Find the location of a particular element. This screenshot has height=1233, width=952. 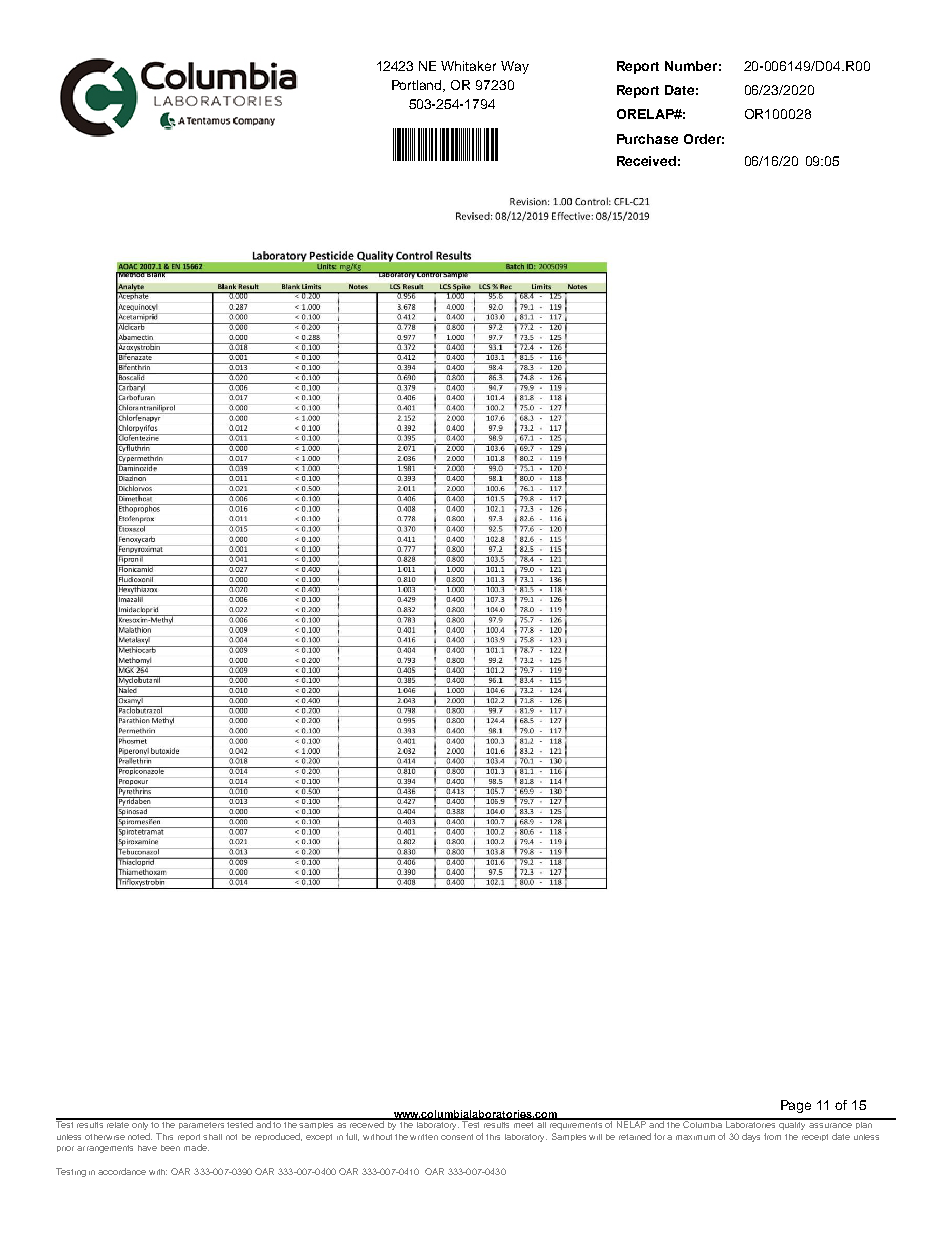

quality is located at coordinates (793, 1124).
